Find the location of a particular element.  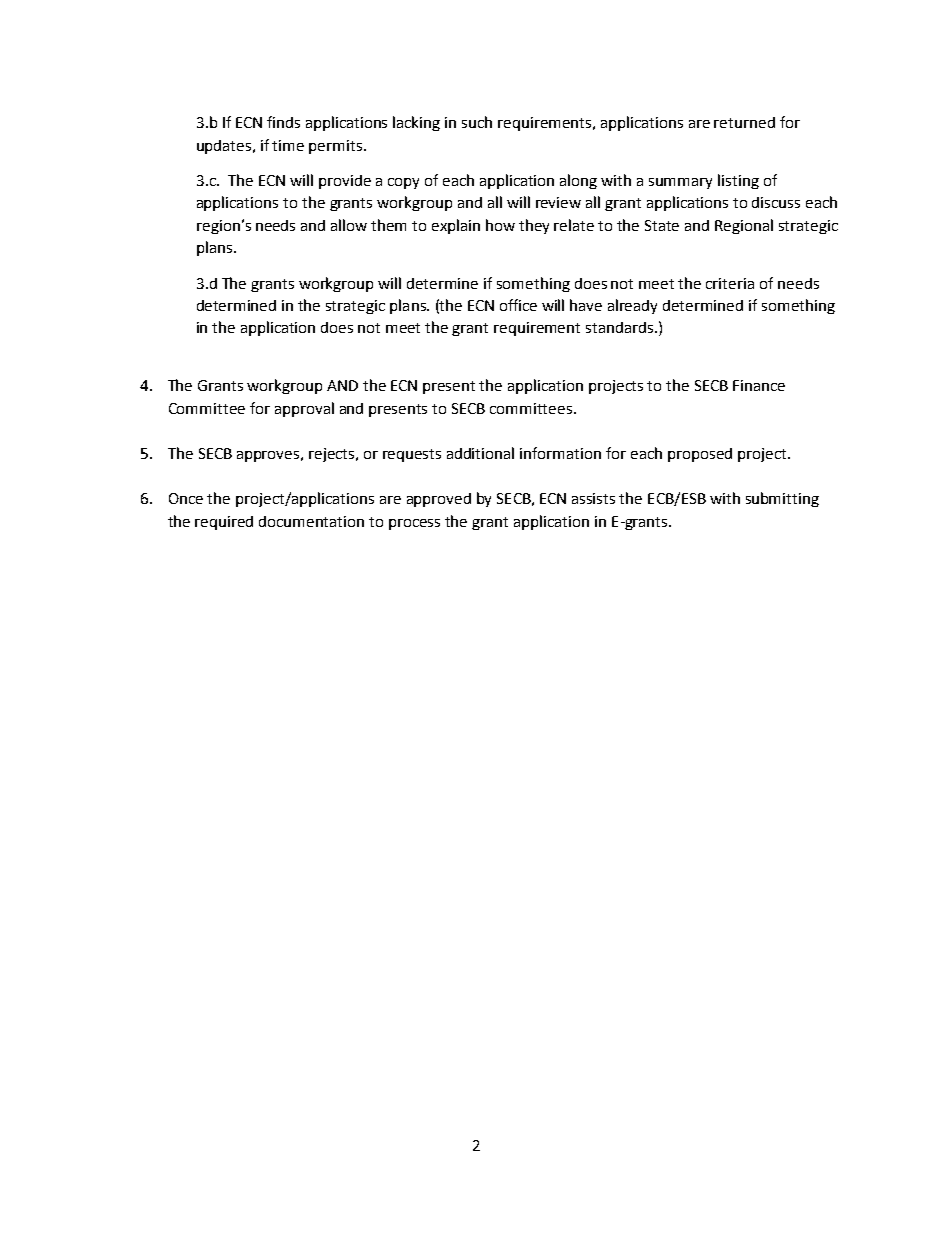

finds is located at coordinates (283, 122).
